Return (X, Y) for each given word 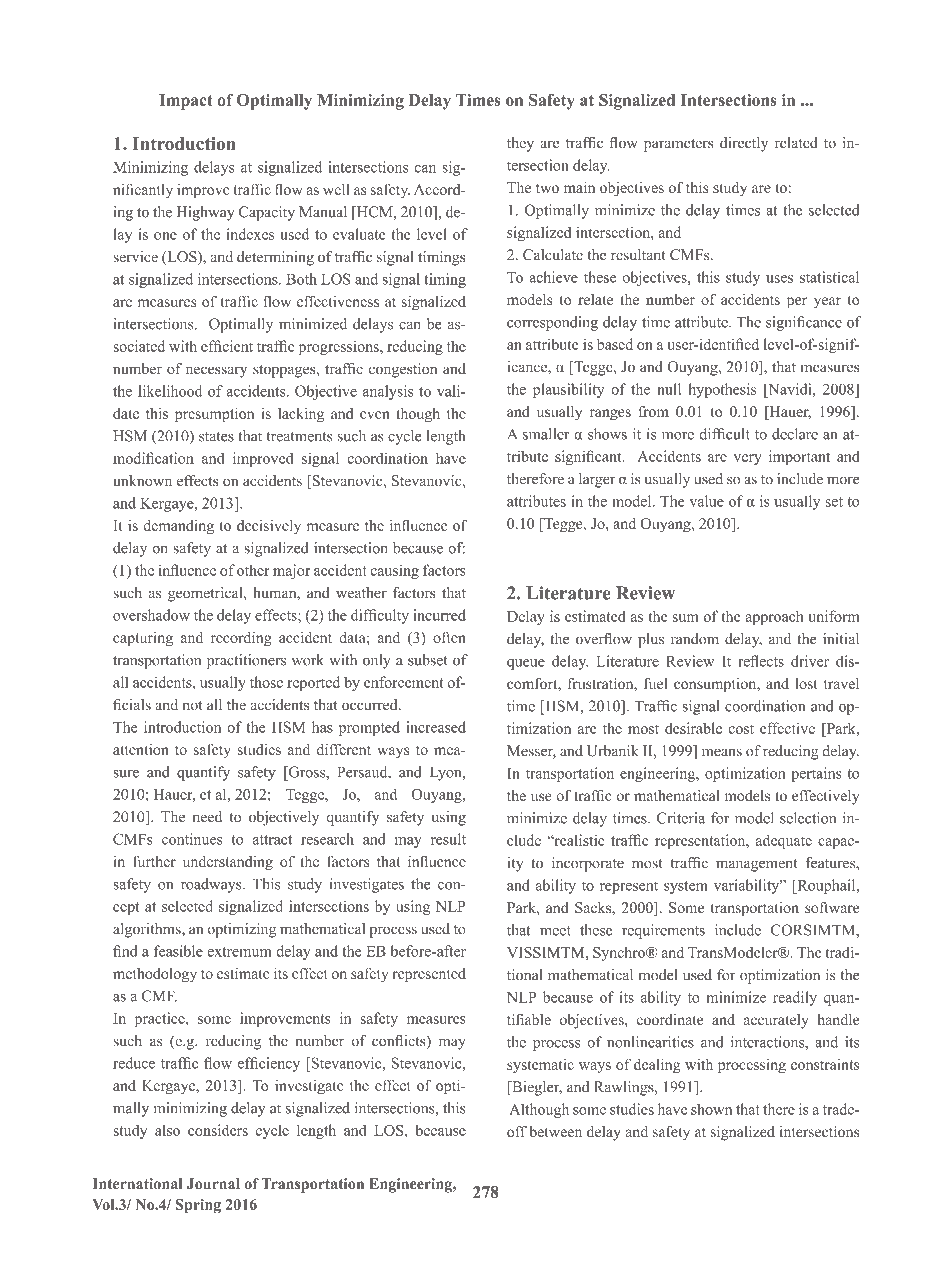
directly (744, 144)
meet (555, 931)
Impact (186, 102)
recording (241, 639)
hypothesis (722, 390)
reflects (761, 661)
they (520, 144)
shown (711, 1109)
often (449, 637)
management (757, 865)
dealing (657, 1066)
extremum (239, 952)
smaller (546, 434)
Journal (213, 1184)
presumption (214, 415)
